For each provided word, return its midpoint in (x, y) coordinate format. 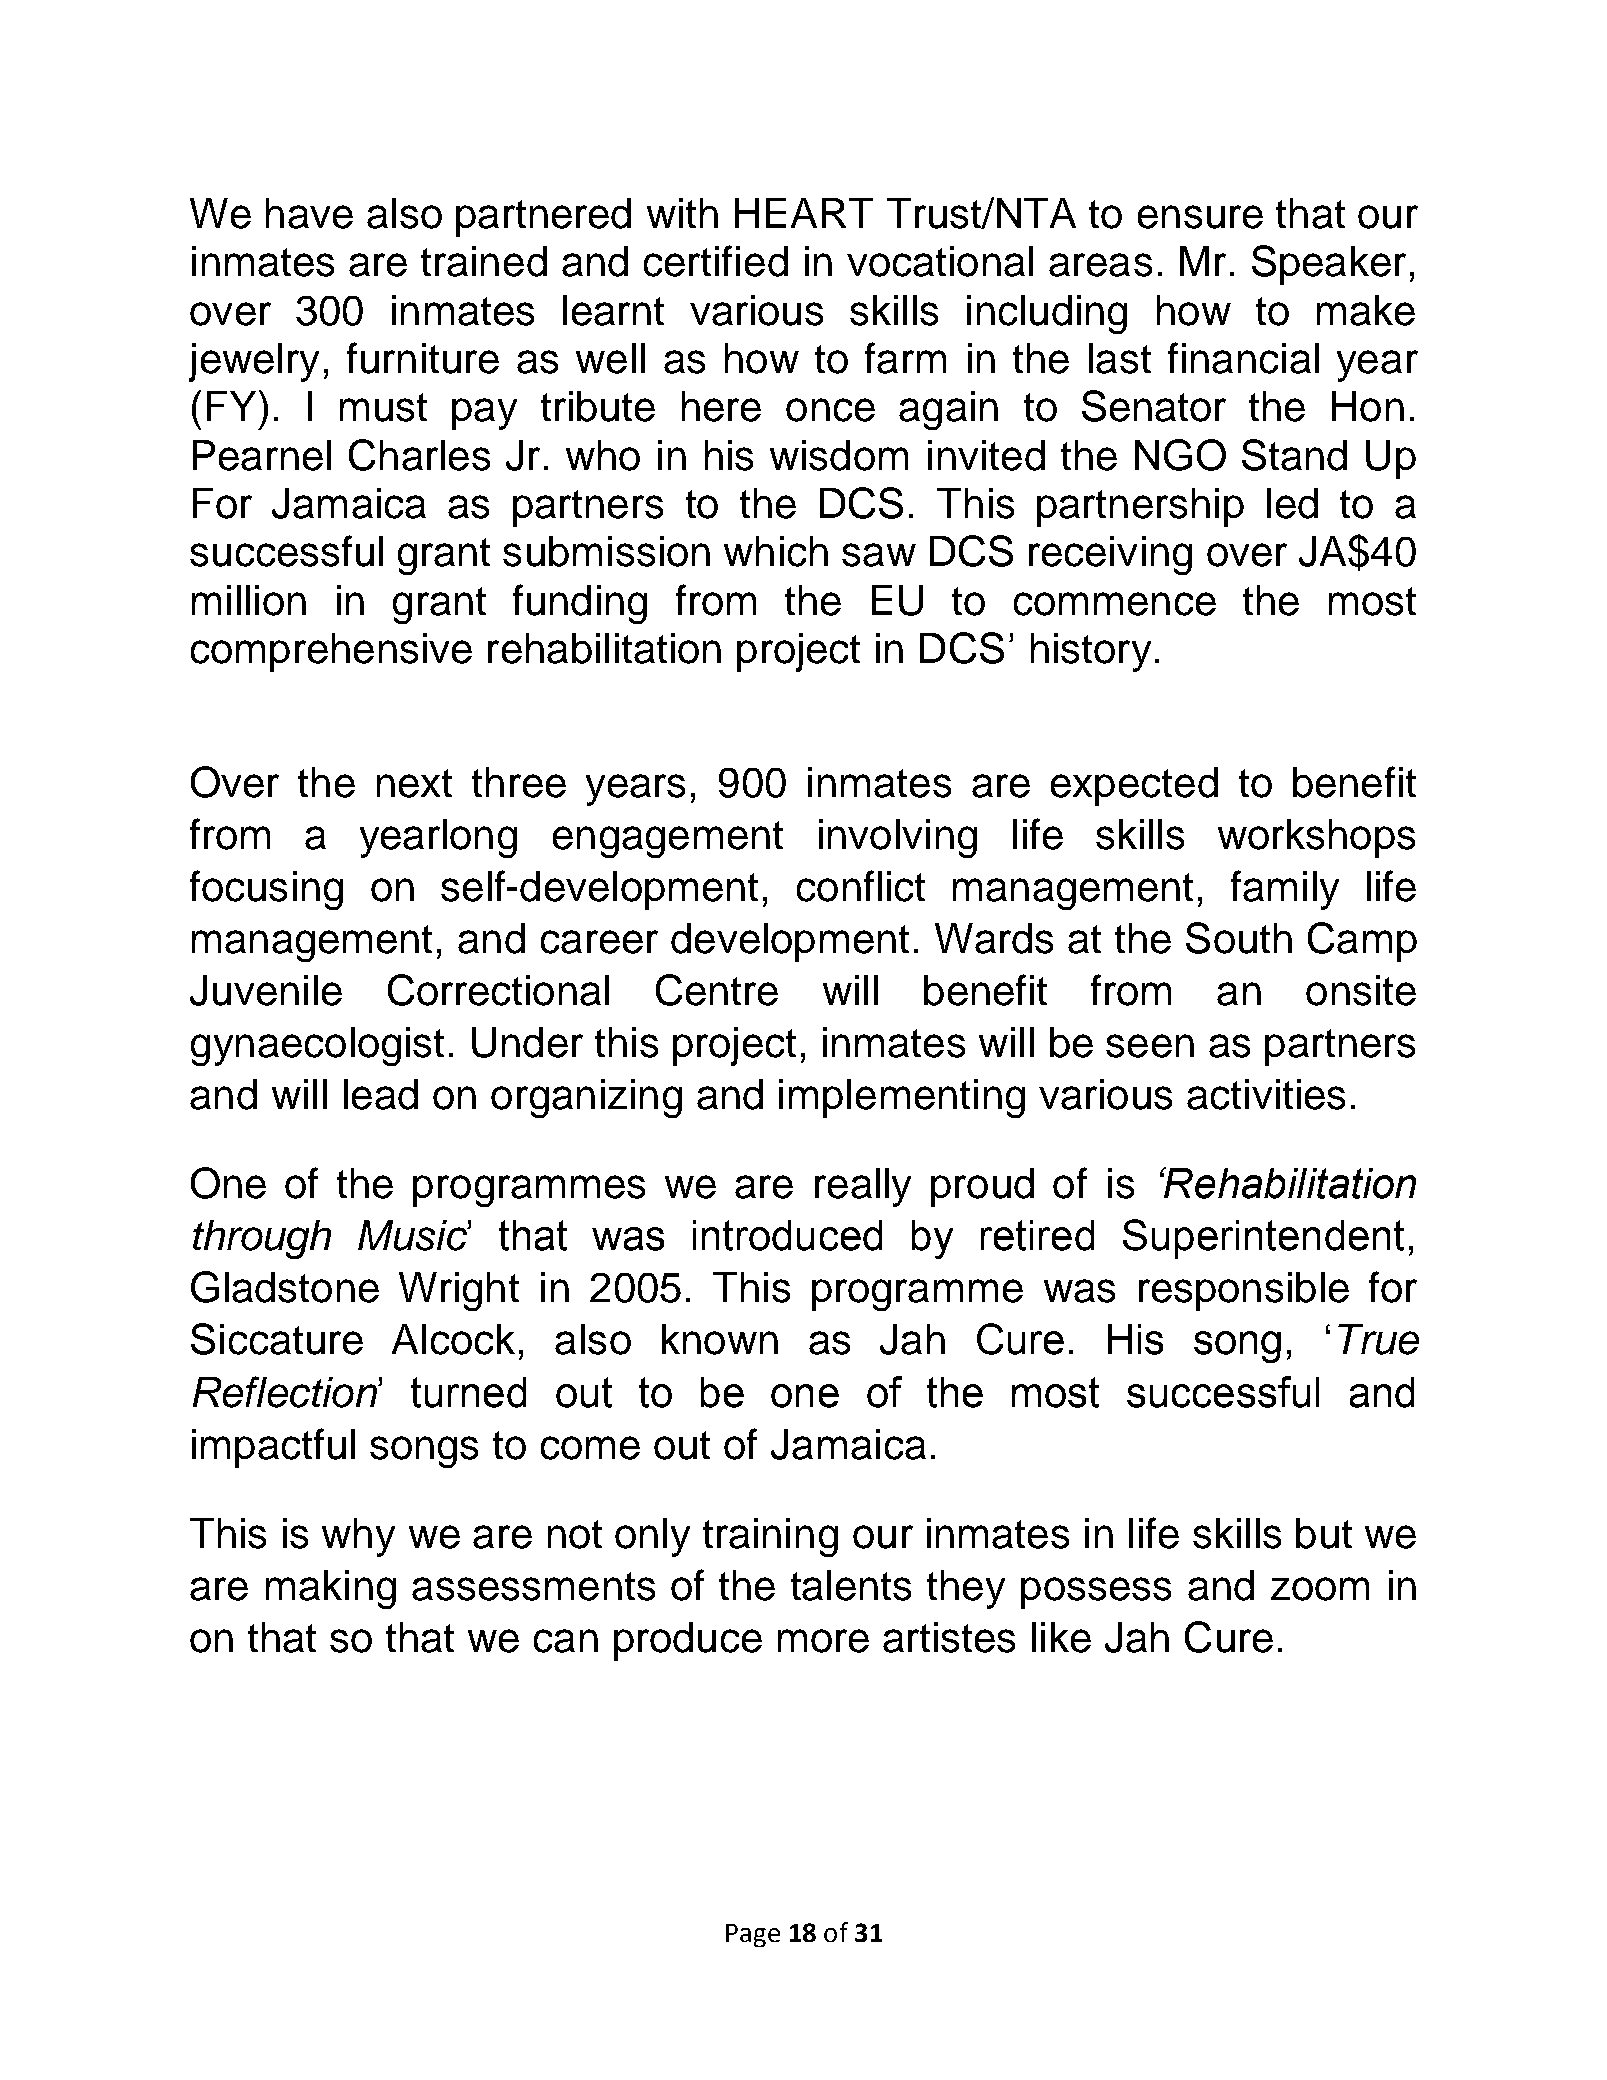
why (358, 1537)
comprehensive (331, 652)
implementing (902, 1098)
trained (484, 261)
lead (381, 1094)
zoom (1320, 1589)
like (1061, 1637)
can (566, 1641)
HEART (804, 213)
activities (1266, 1094)
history (1091, 652)
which (776, 551)
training (770, 1537)
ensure (1200, 217)
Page (753, 1935)
